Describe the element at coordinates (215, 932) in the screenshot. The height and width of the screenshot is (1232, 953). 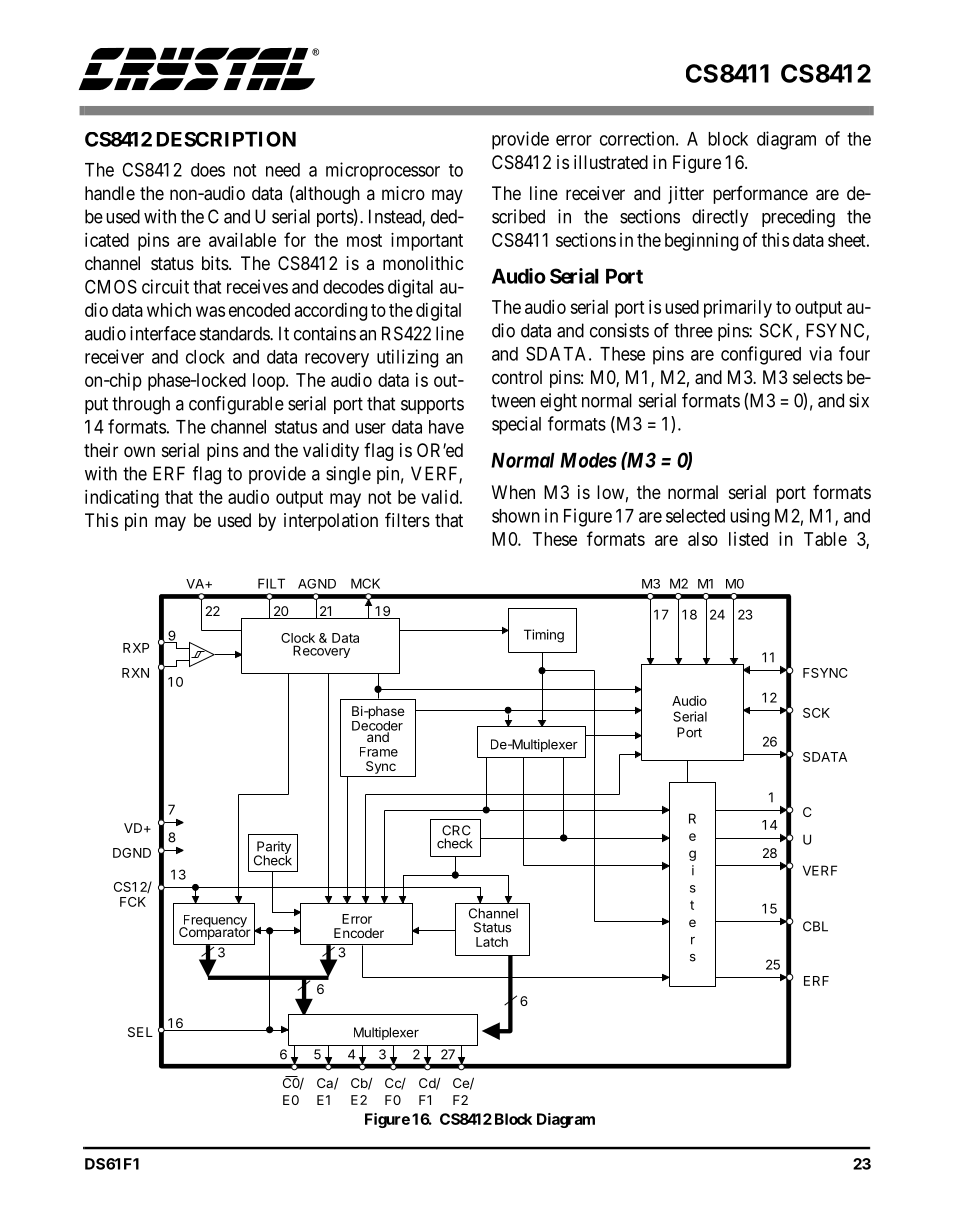
I see `Comparator` at that location.
